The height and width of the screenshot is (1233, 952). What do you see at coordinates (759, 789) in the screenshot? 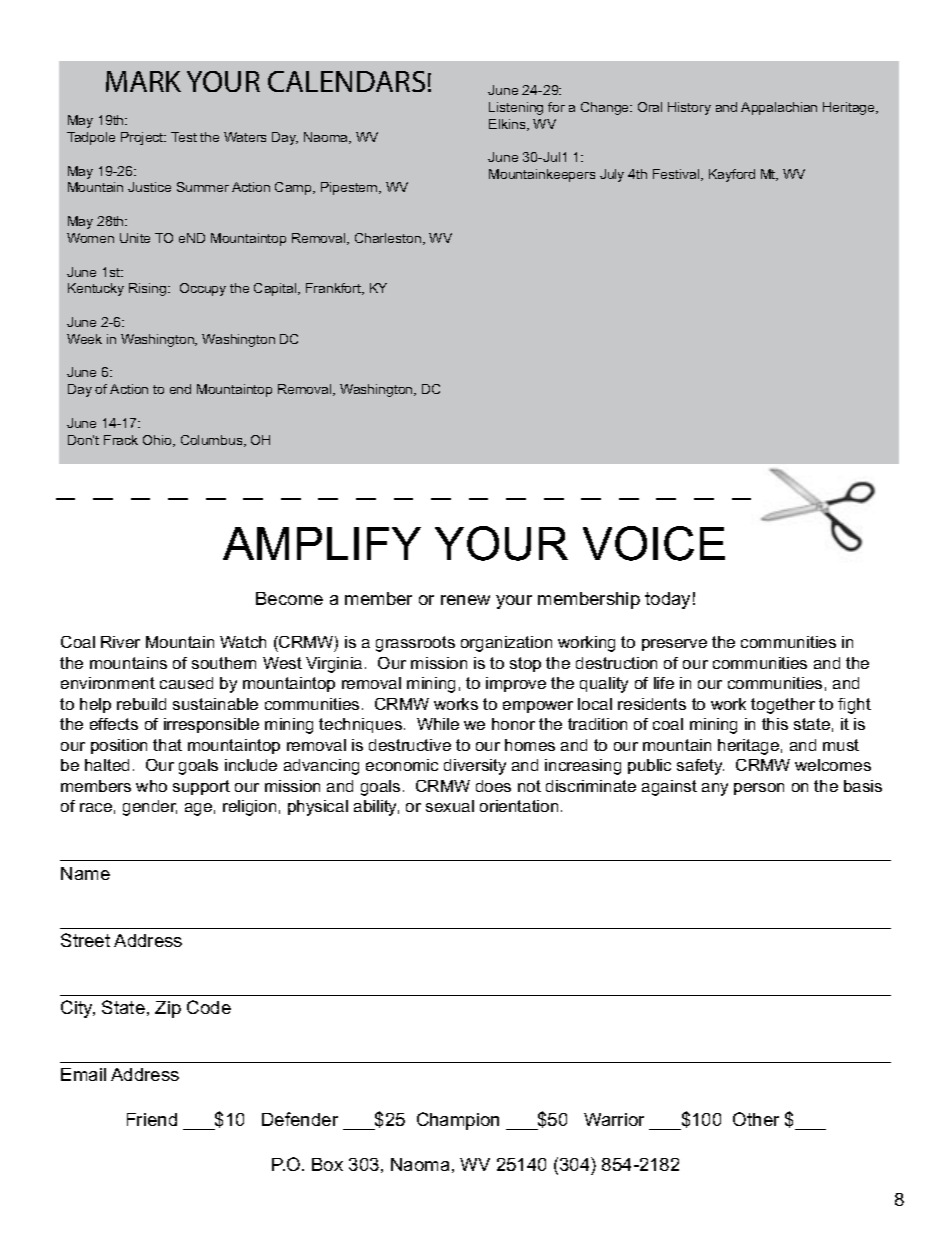
I see `person` at bounding box center [759, 789].
